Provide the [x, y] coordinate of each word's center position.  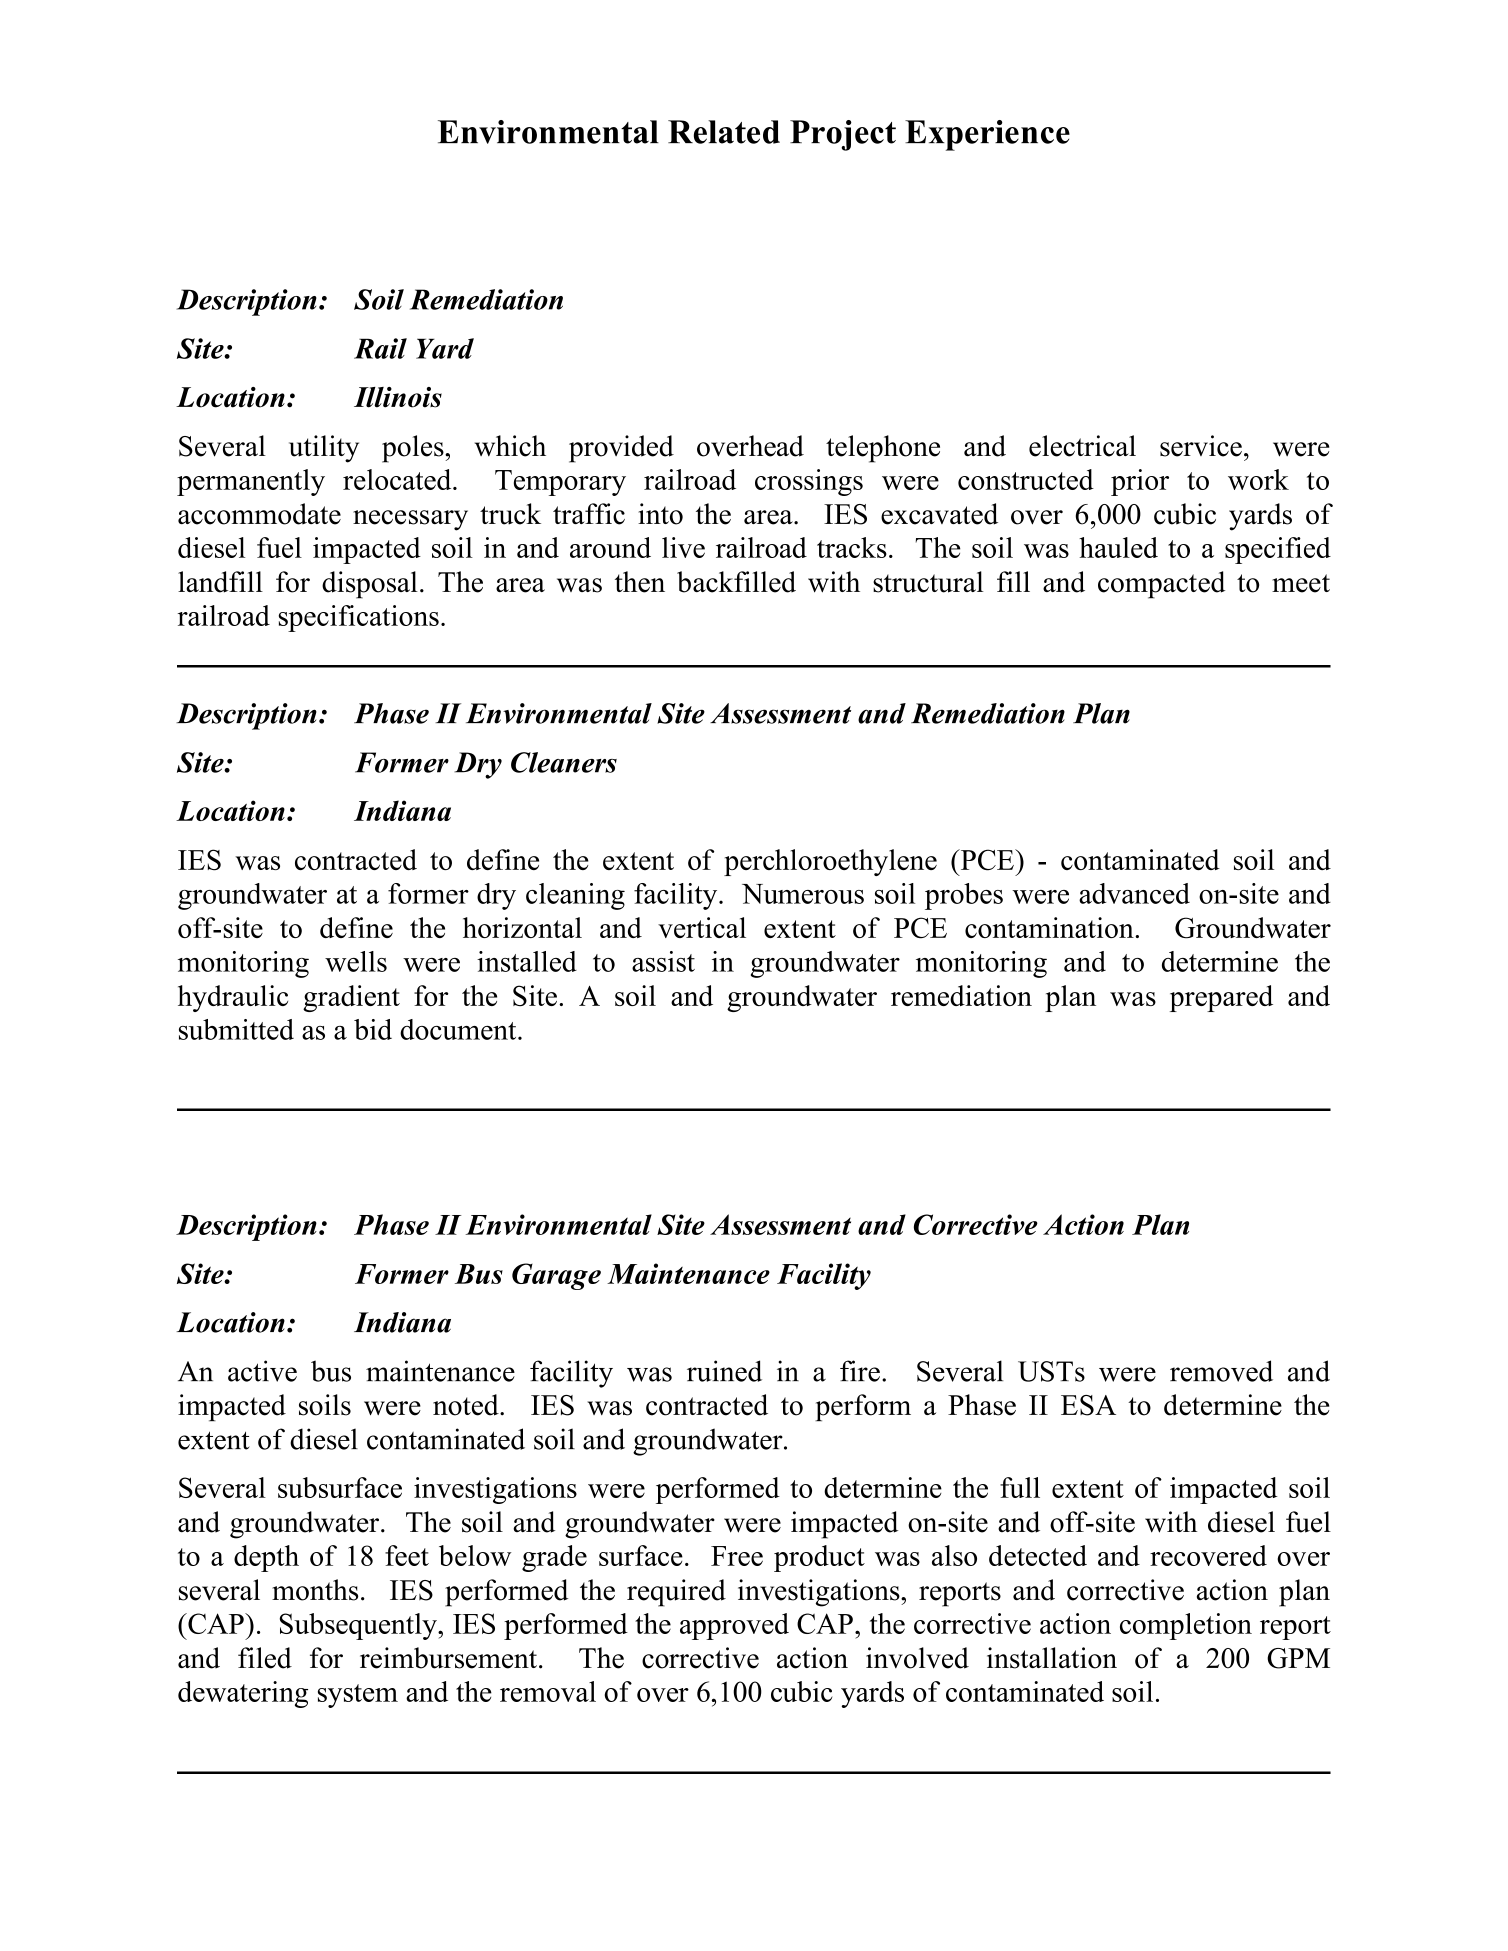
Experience [987, 135]
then [640, 582]
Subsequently [359, 1626]
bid [373, 1029]
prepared [1221, 998]
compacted [1161, 585]
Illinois [398, 397]
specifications [359, 618]
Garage [556, 1276]
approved [734, 1626]
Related [724, 132]
